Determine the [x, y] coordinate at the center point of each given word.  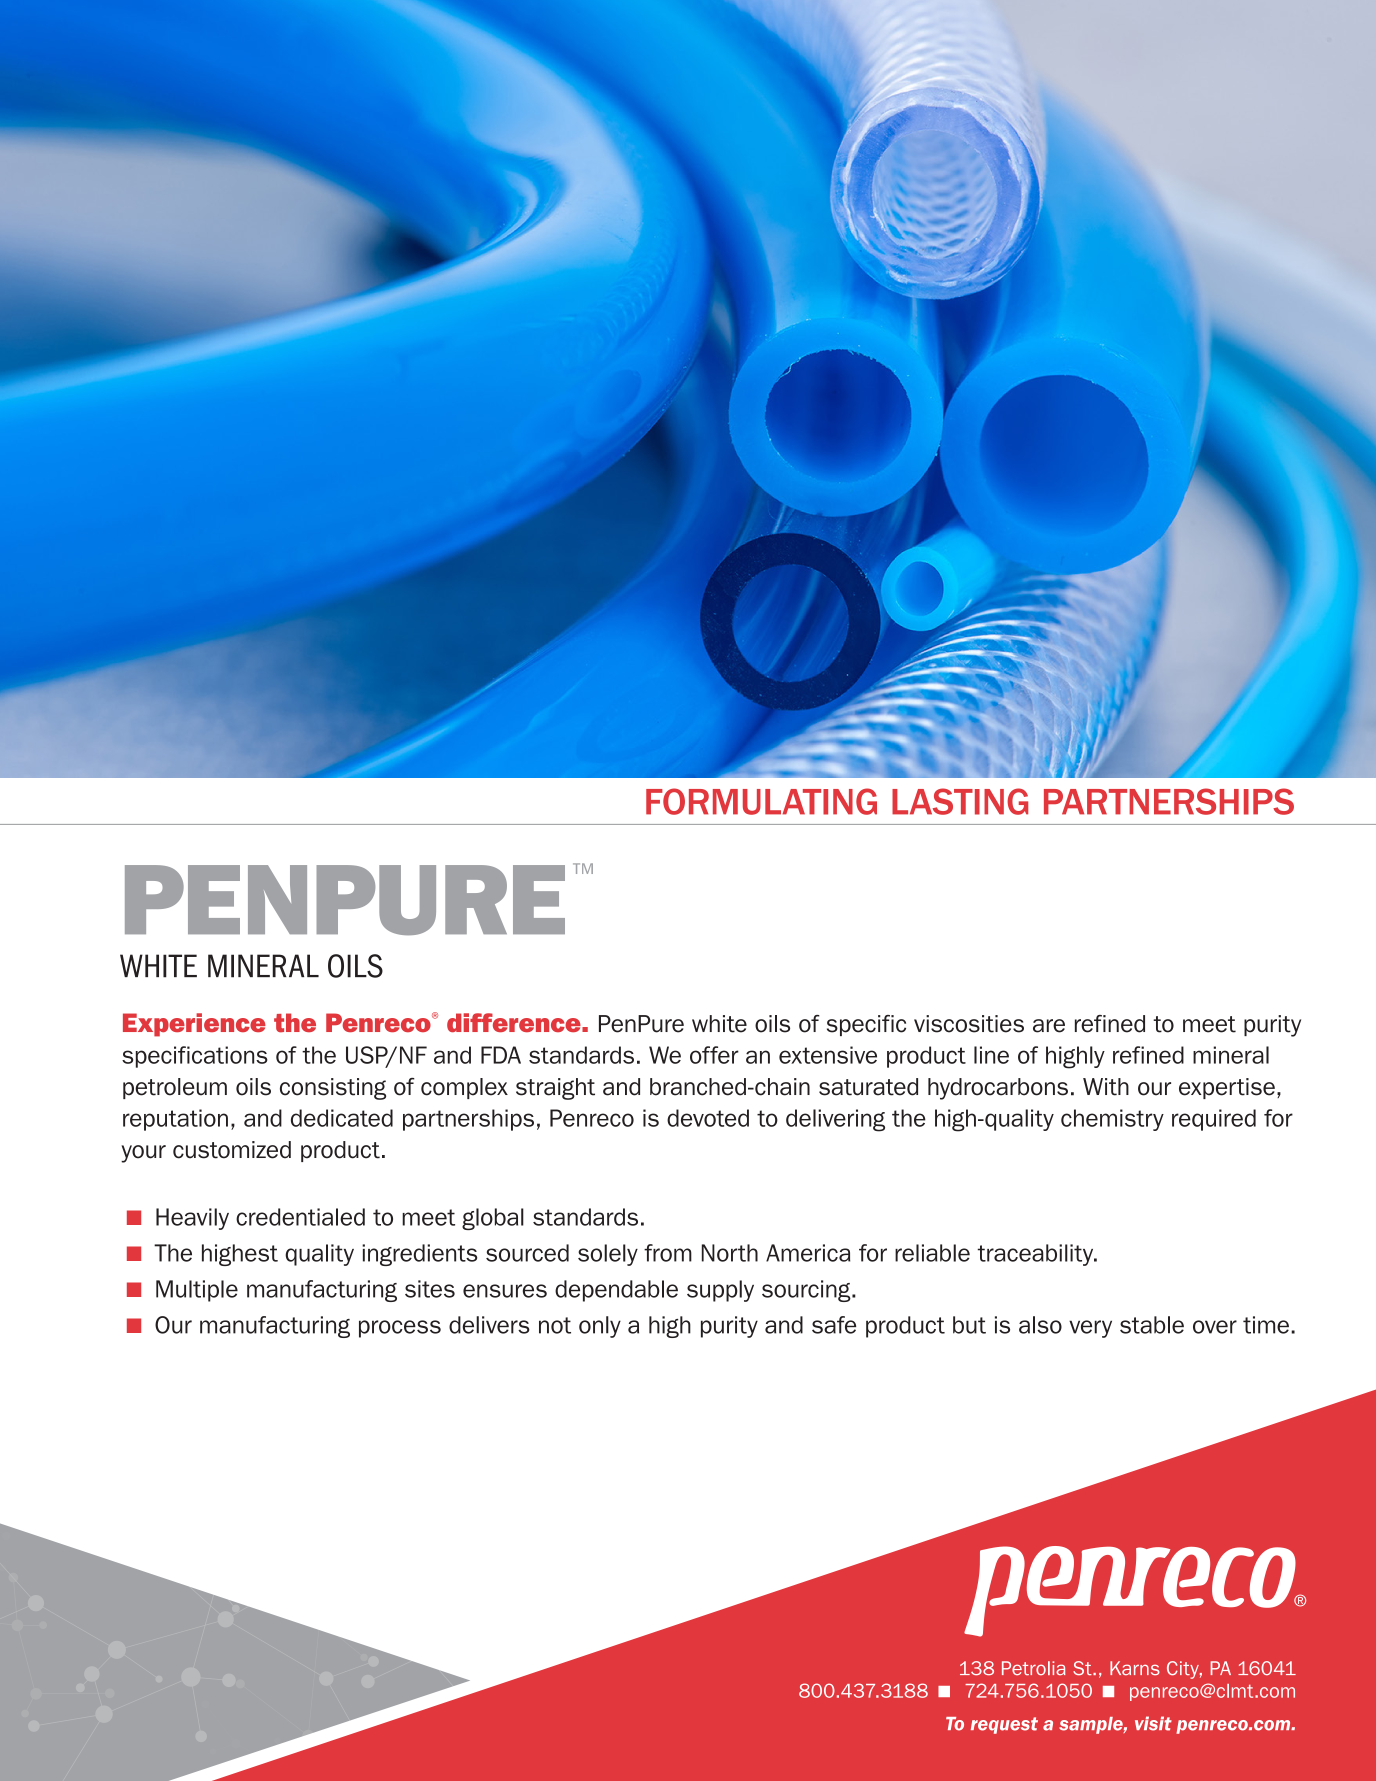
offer [714, 1055]
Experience [194, 1025]
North [730, 1253]
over [1215, 1327]
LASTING [960, 801]
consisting [333, 1089]
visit [1153, 1723]
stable [1152, 1325]
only [600, 1327]
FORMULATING [761, 801]
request [1004, 1725]
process [400, 1329]
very [1090, 1329]
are [1049, 1026]
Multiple [197, 1291]
